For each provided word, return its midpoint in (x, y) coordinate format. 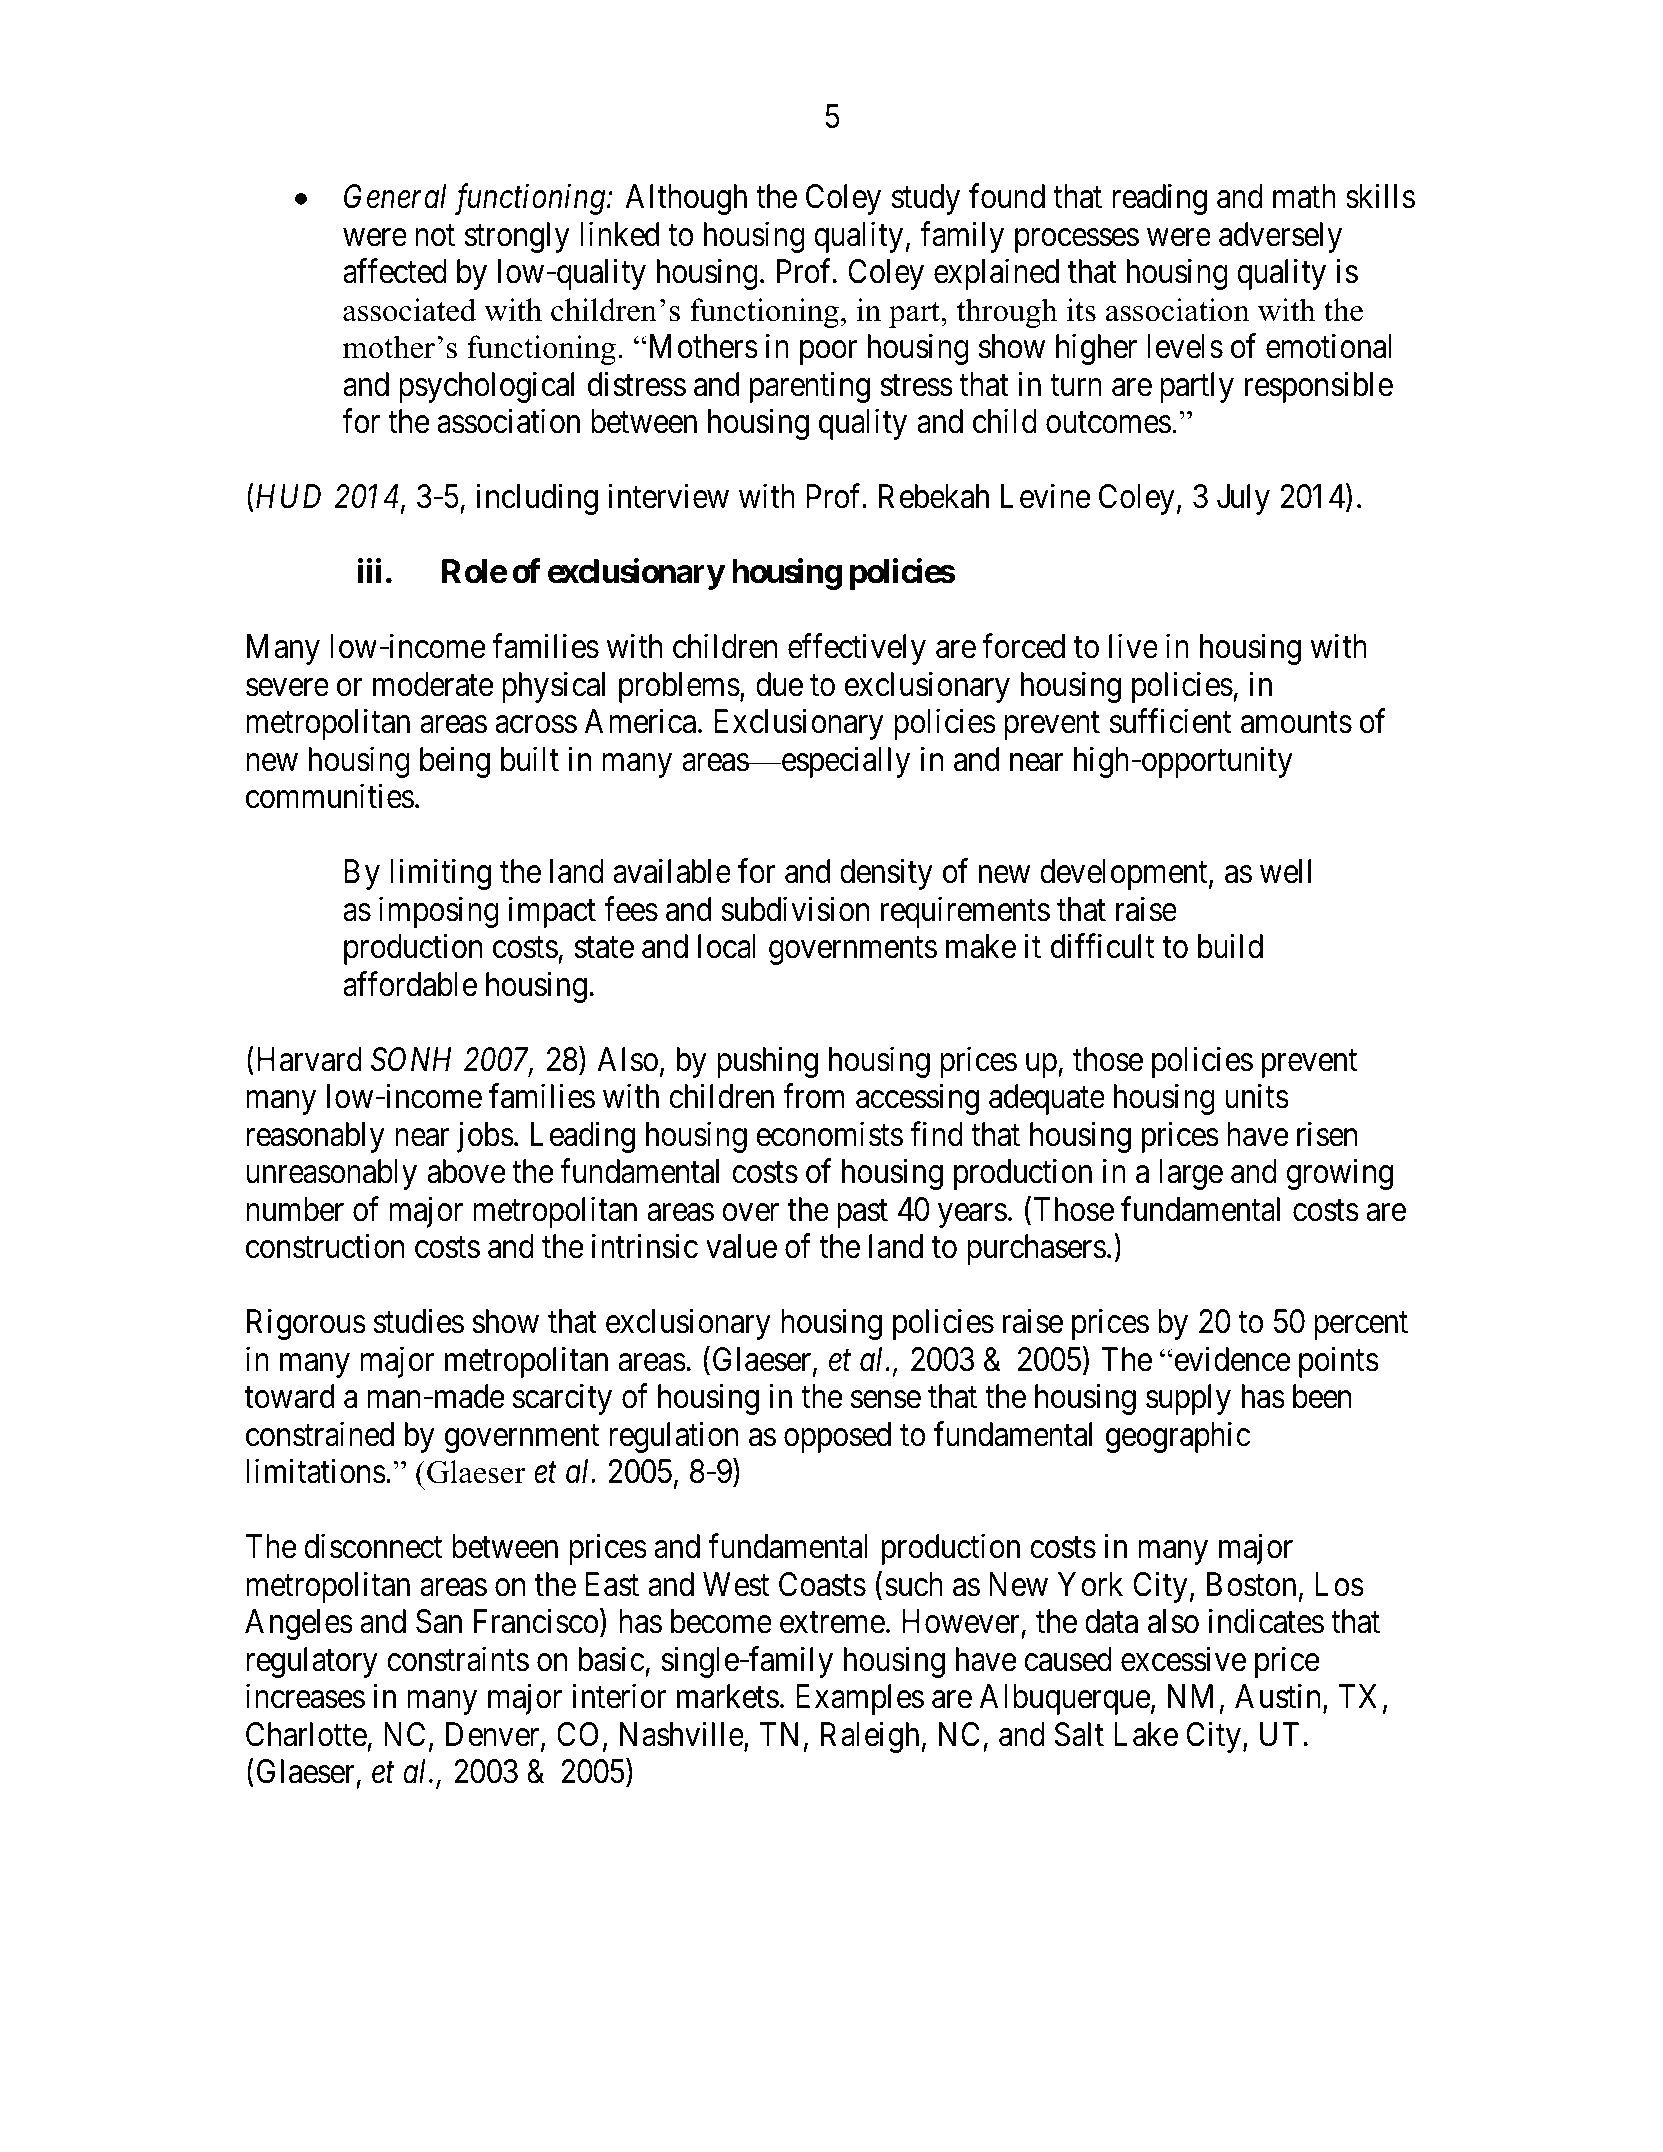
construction (325, 1246)
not (435, 236)
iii (370, 571)
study (926, 199)
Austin (1279, 1698)
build (1230, 946)
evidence (1231, 1359)
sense (886, 1400)
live (1133, 646)
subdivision (795, 909)
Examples (860, 1699)
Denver (494, 1735)
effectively (857, 649)
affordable (410, 984)
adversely (1280, 237)
